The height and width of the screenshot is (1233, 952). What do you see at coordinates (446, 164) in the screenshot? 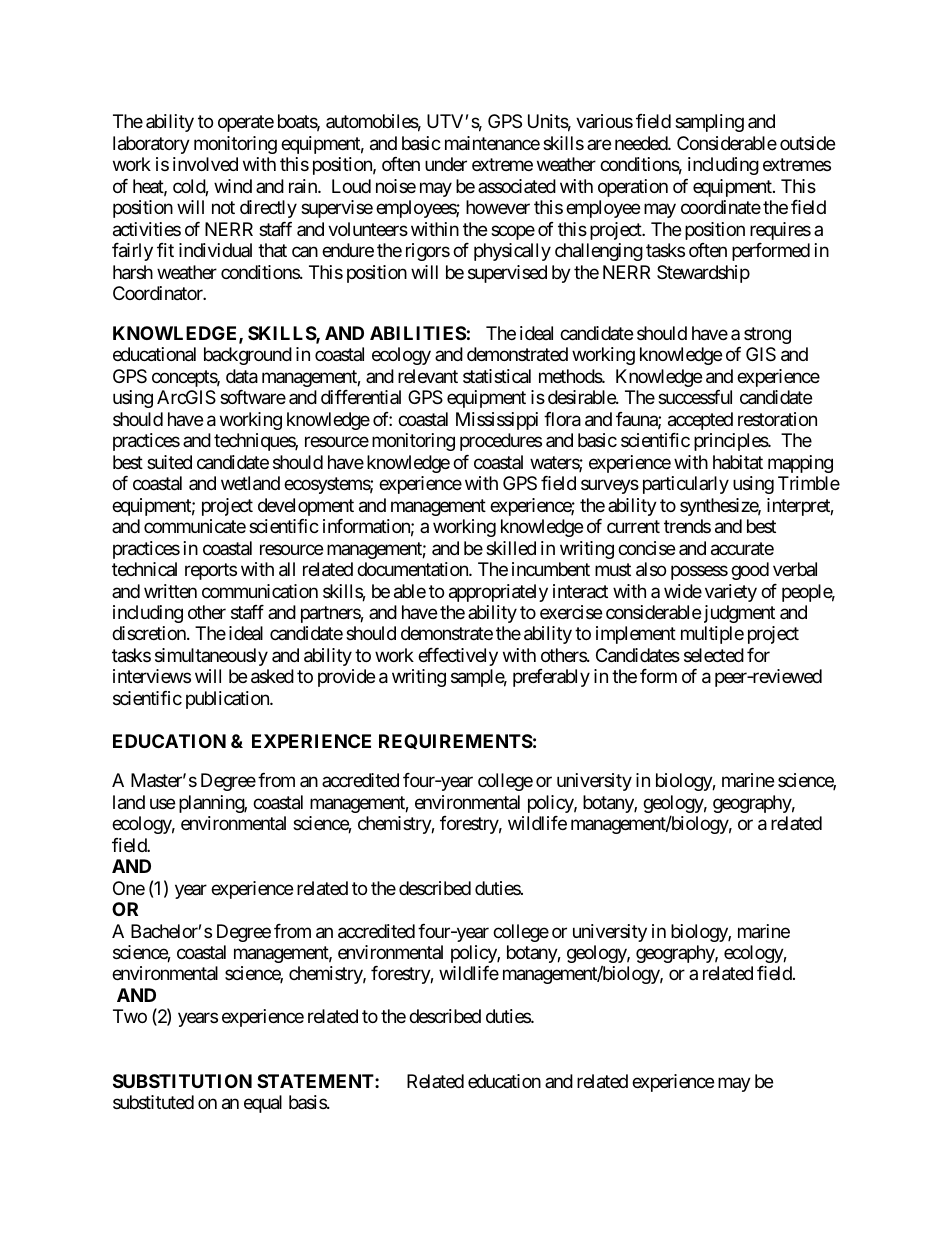
I see `under` at bounding box center [446, 164].
